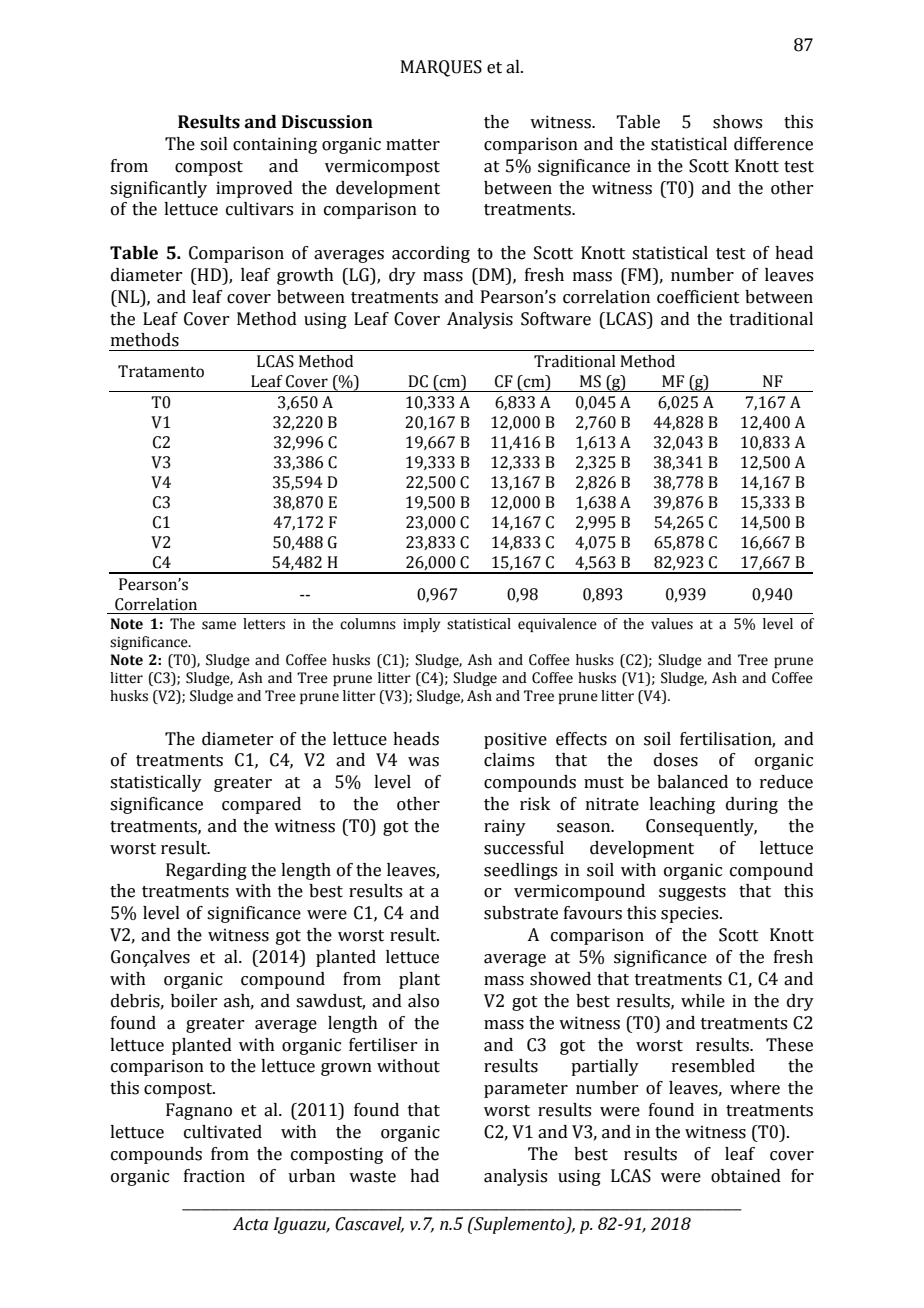  Describe the element at coordinates (698, 297) in the page. I see `coefficient` at that location.
